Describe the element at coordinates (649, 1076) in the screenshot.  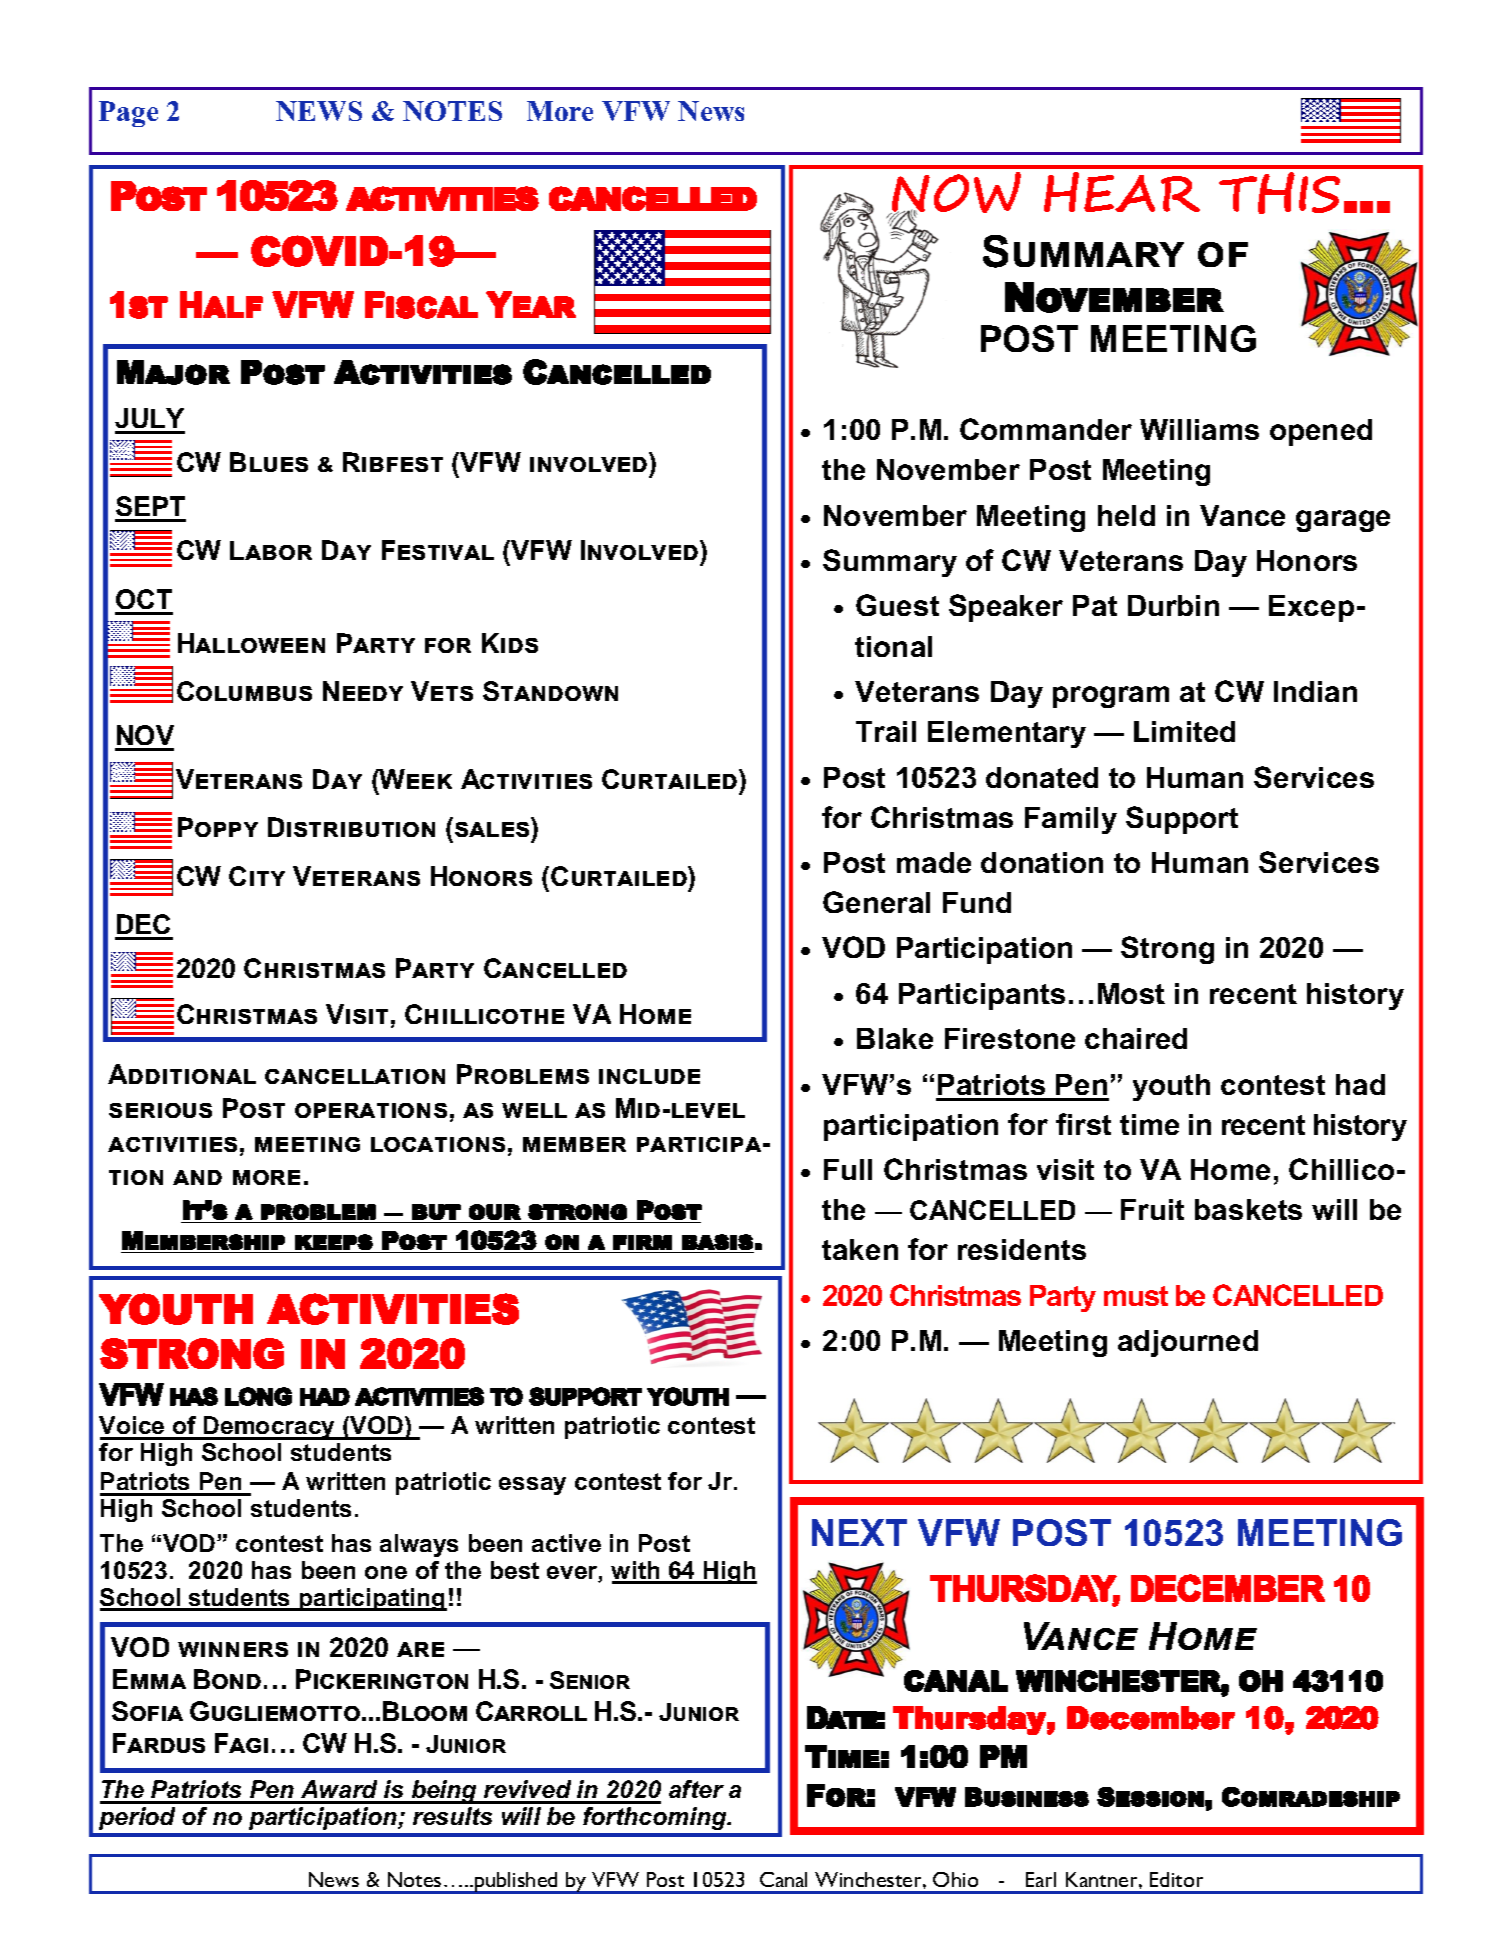
I see `include` at that location.
